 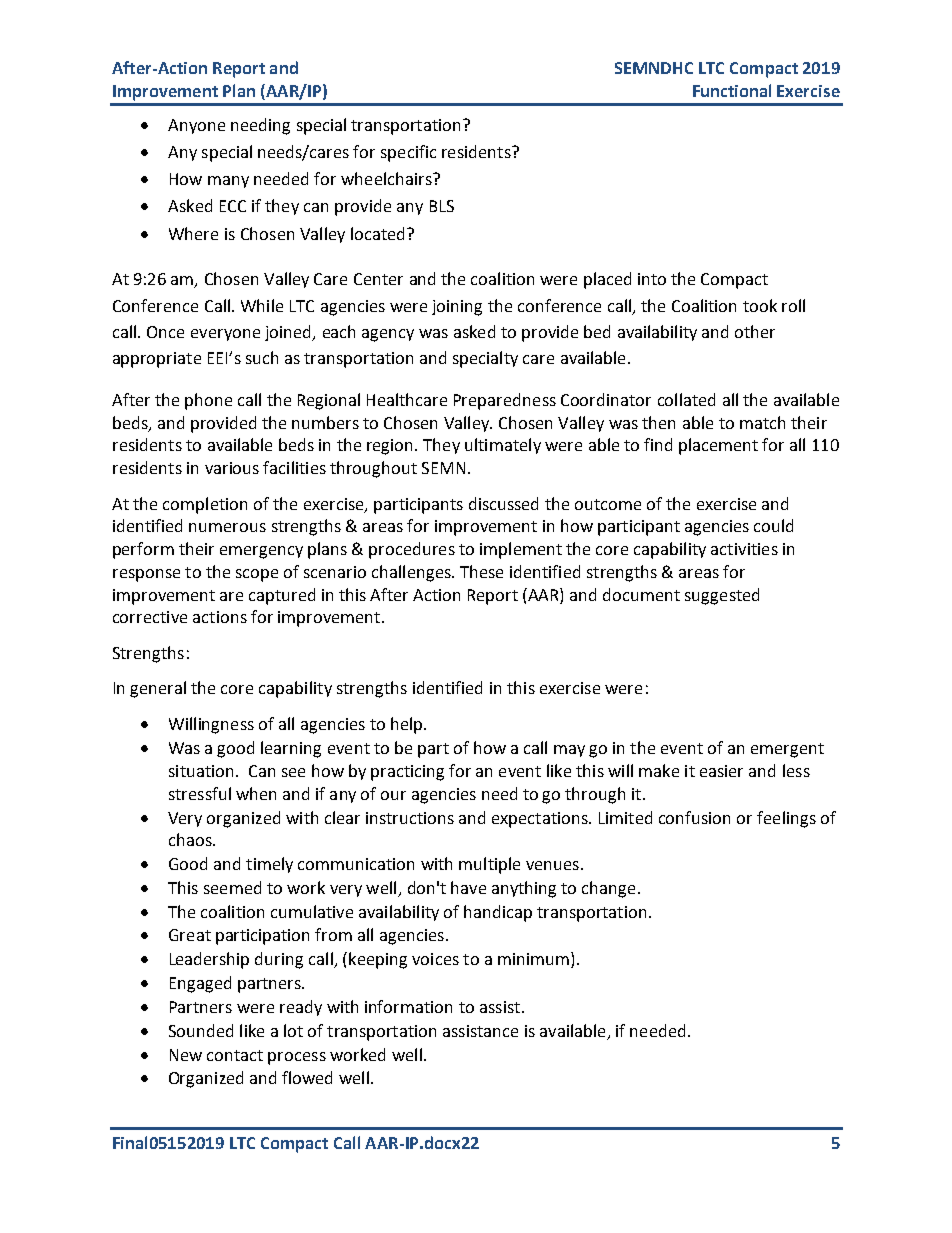 What do you see at coordinates (196, 126) in the screenshot?
I see `Anyone` at bounding box center [196, 126].
